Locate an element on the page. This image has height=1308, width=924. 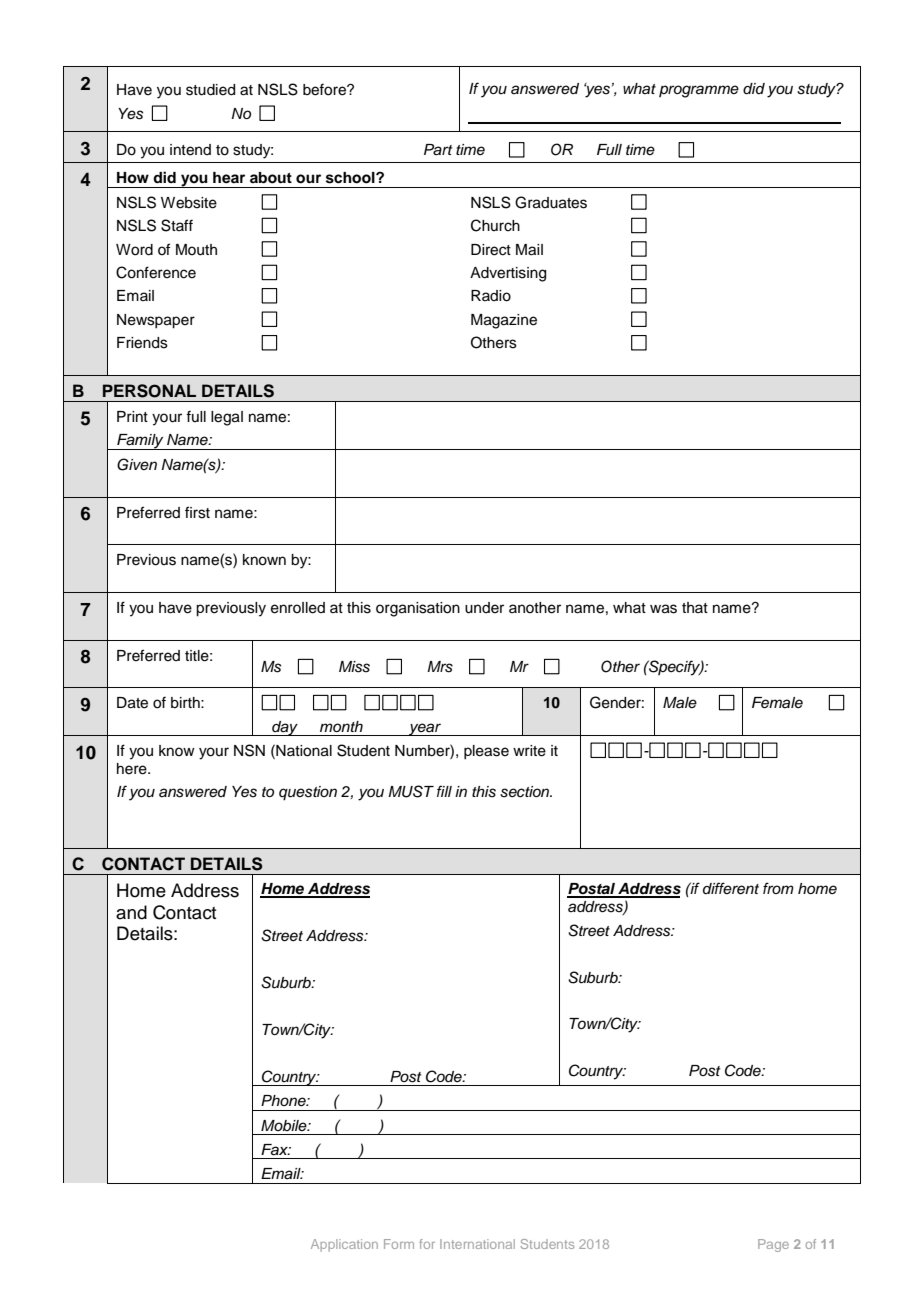
Part is located at coordinates (438, 150).
